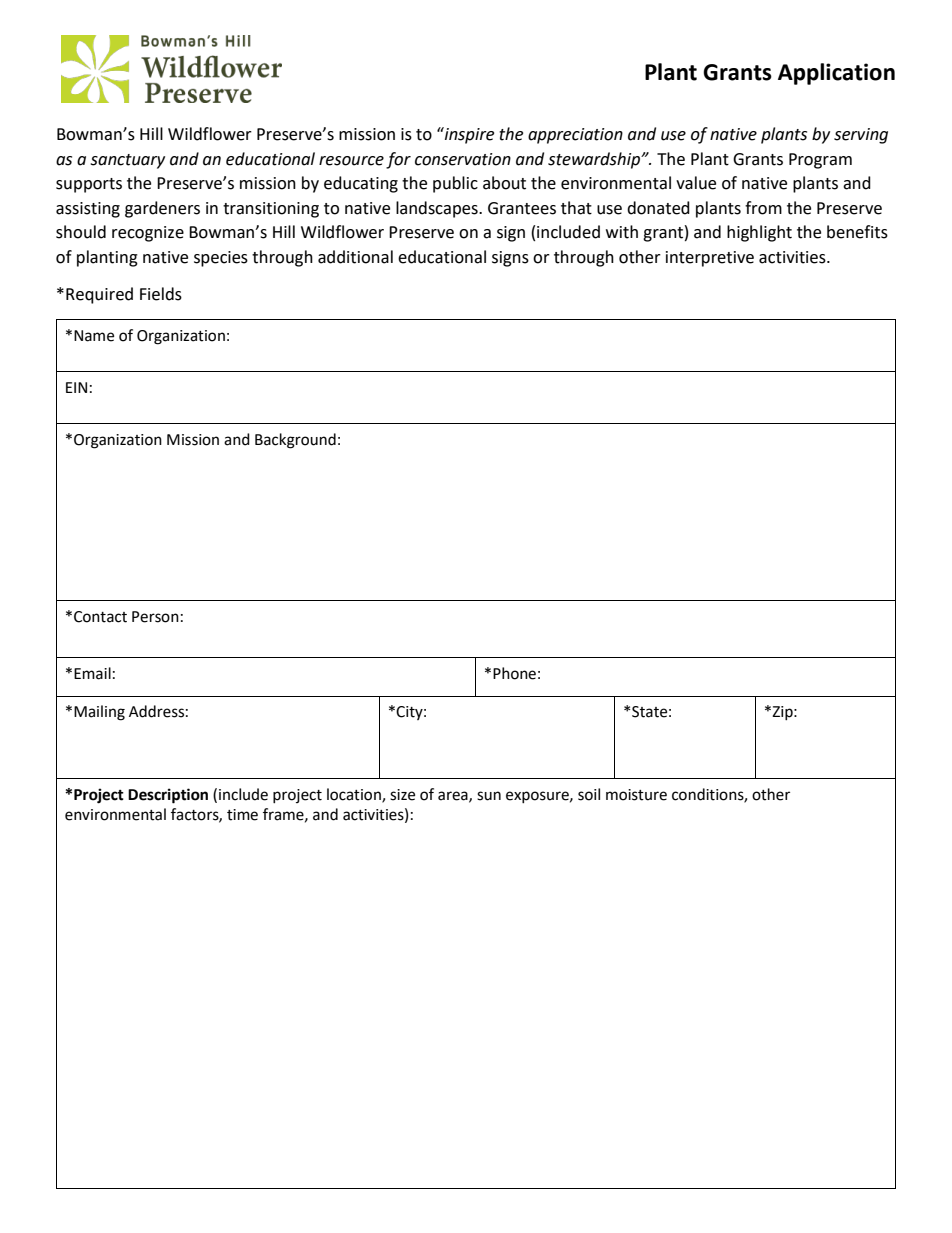  I want to click on inspire, so click(468, 135).
